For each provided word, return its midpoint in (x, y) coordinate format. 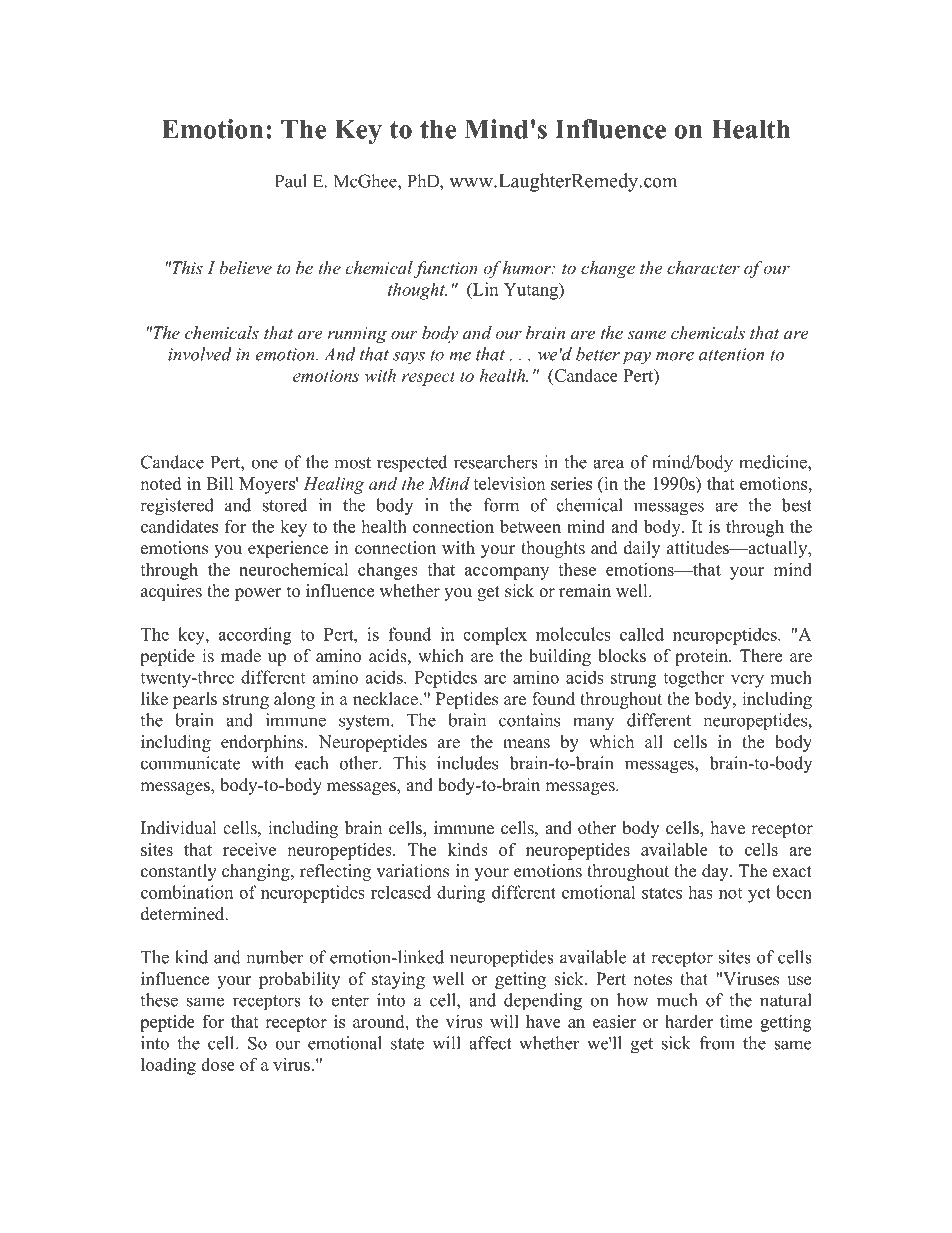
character (703, 267)
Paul (291, 181)
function (446, 269)
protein (703, 657)
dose (218, 1064)
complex (495, 636)
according (255, 636)
